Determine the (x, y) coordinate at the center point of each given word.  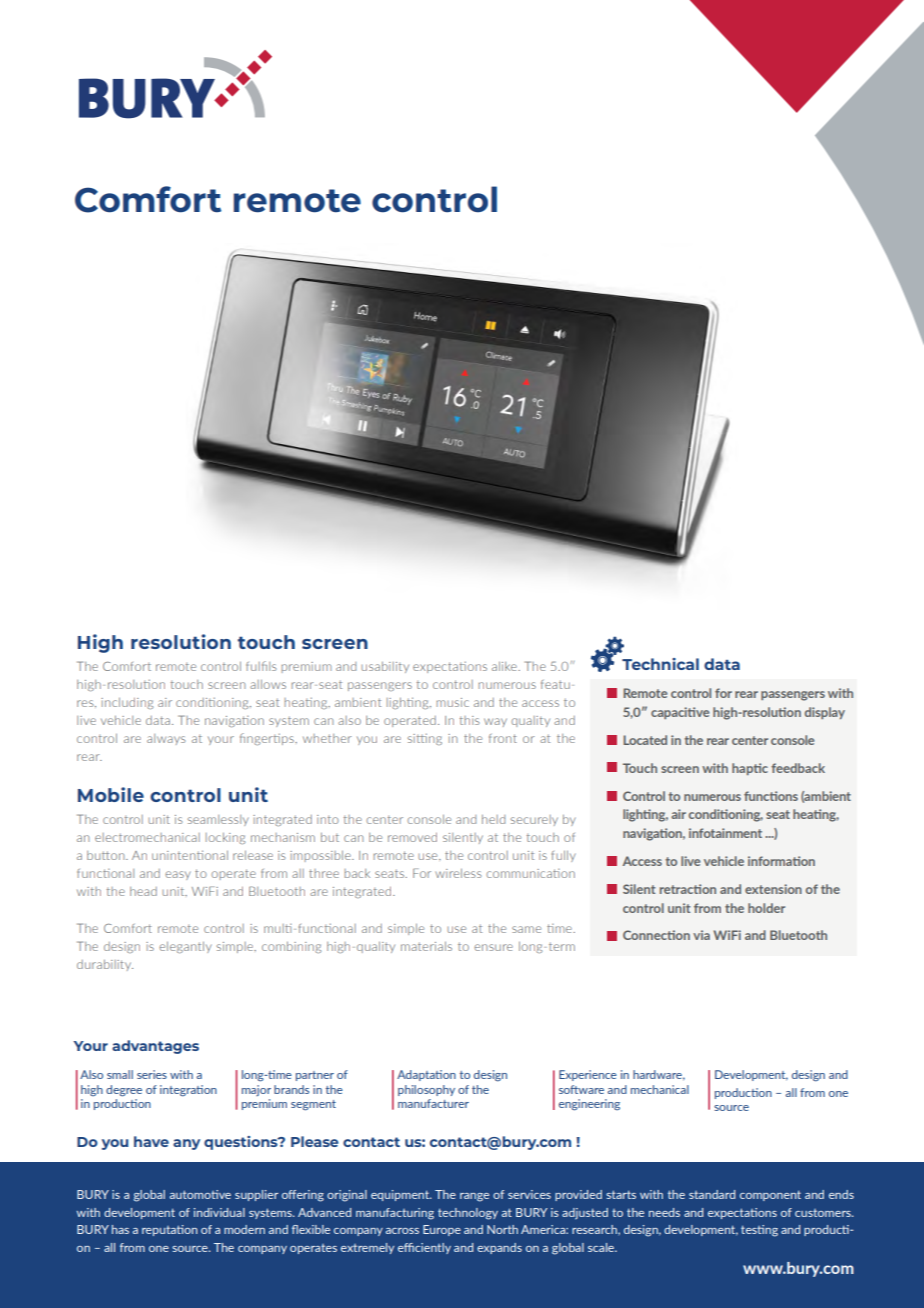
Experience (588, 1075)
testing (759, 1231)
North (502, 1229)
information (781, 861)
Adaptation (426, 1075)
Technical (660, 664)
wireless (458, 873)
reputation (169, 1230)
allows (268, 684)
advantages (155, 1047)
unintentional (190, 855)
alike (505, 666)
